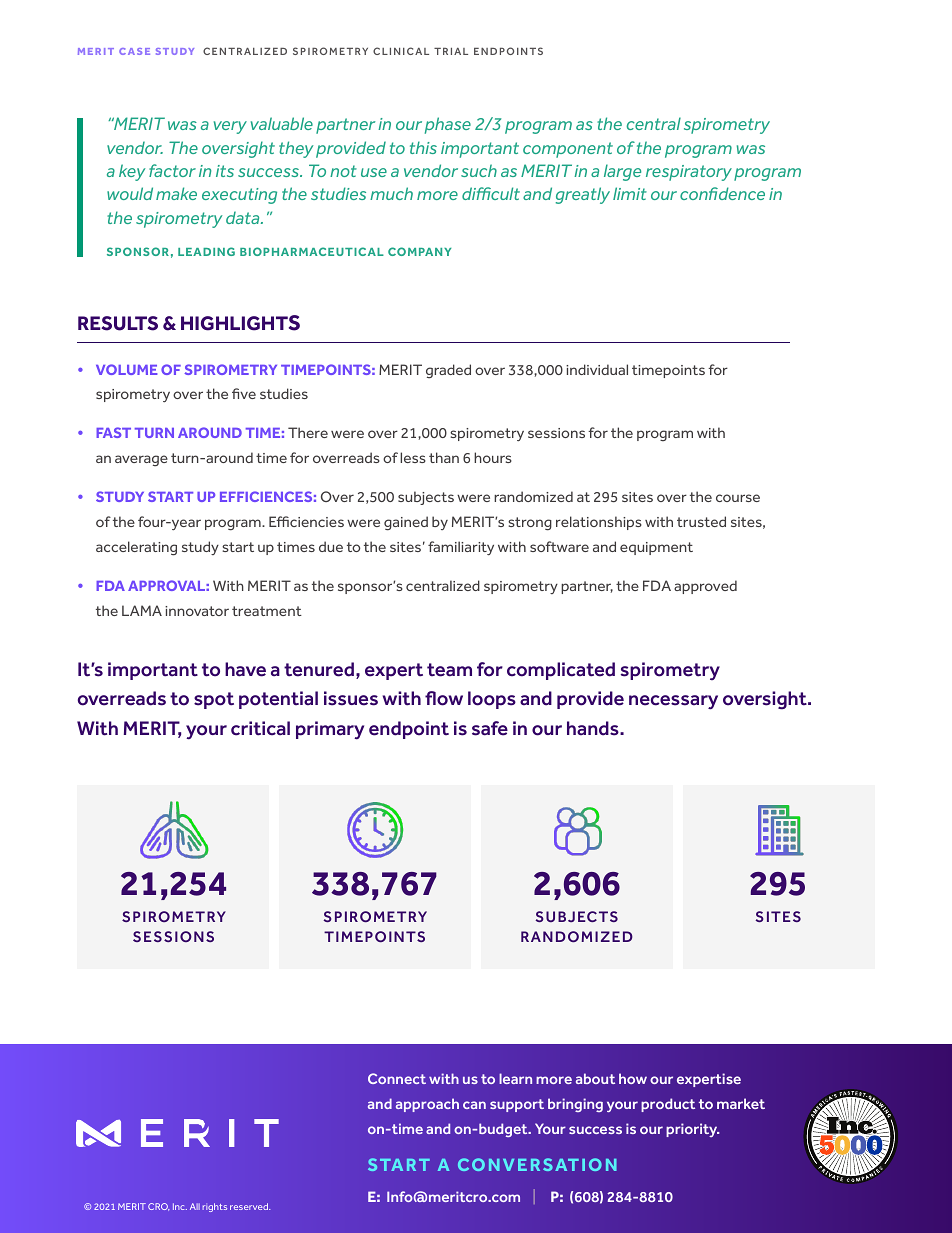 The image size is (952, 1233). Describe the element at coordinates (427, 1105) in the document. I see `approach` at that location.
